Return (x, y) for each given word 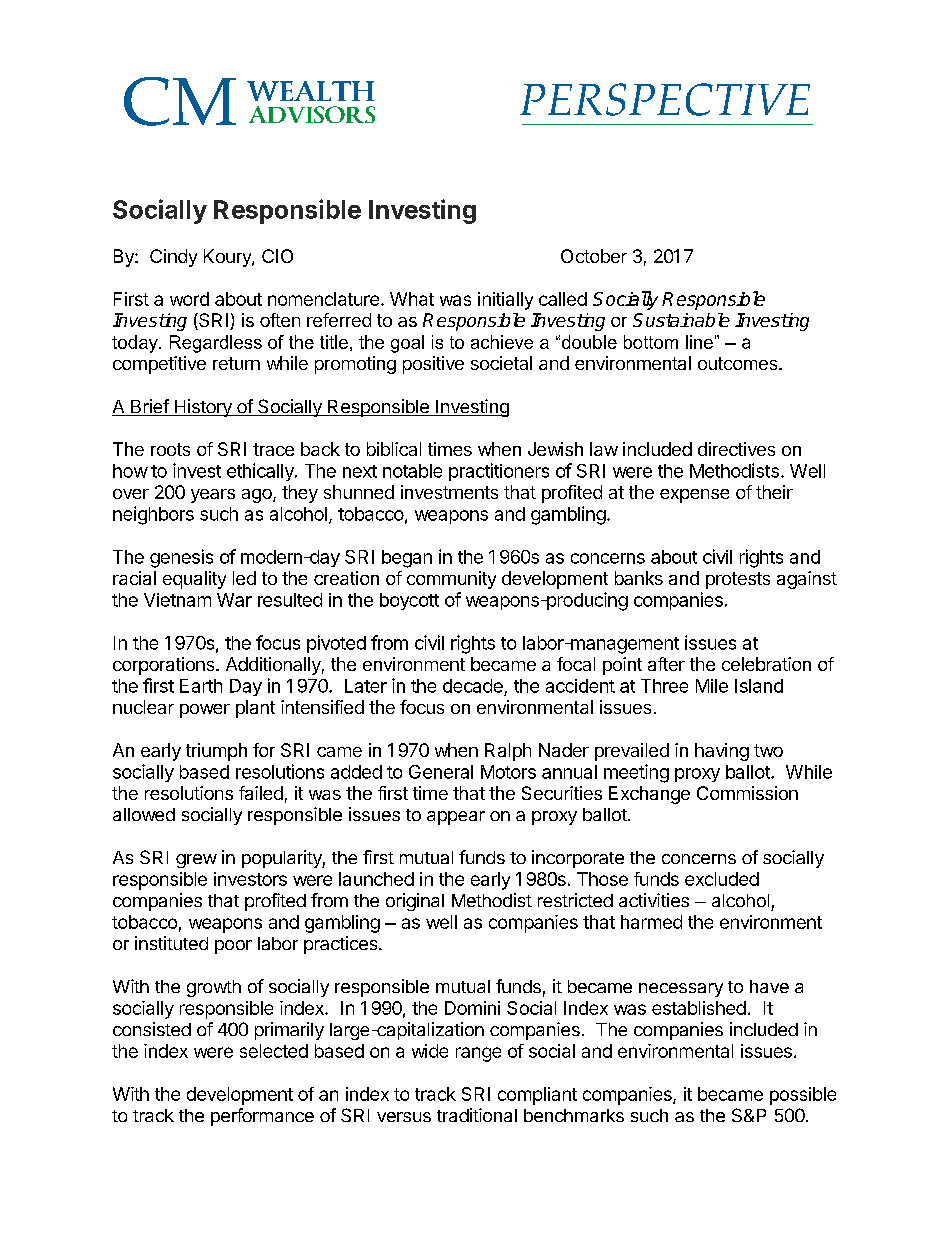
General (441, 772)
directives (736, 449)
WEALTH (310, 91)
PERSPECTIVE (665, 99)
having (722, 752)
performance (262, 1117)
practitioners (499, 472)
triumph (216, 752)
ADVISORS (312, 114)
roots (170, 449)
